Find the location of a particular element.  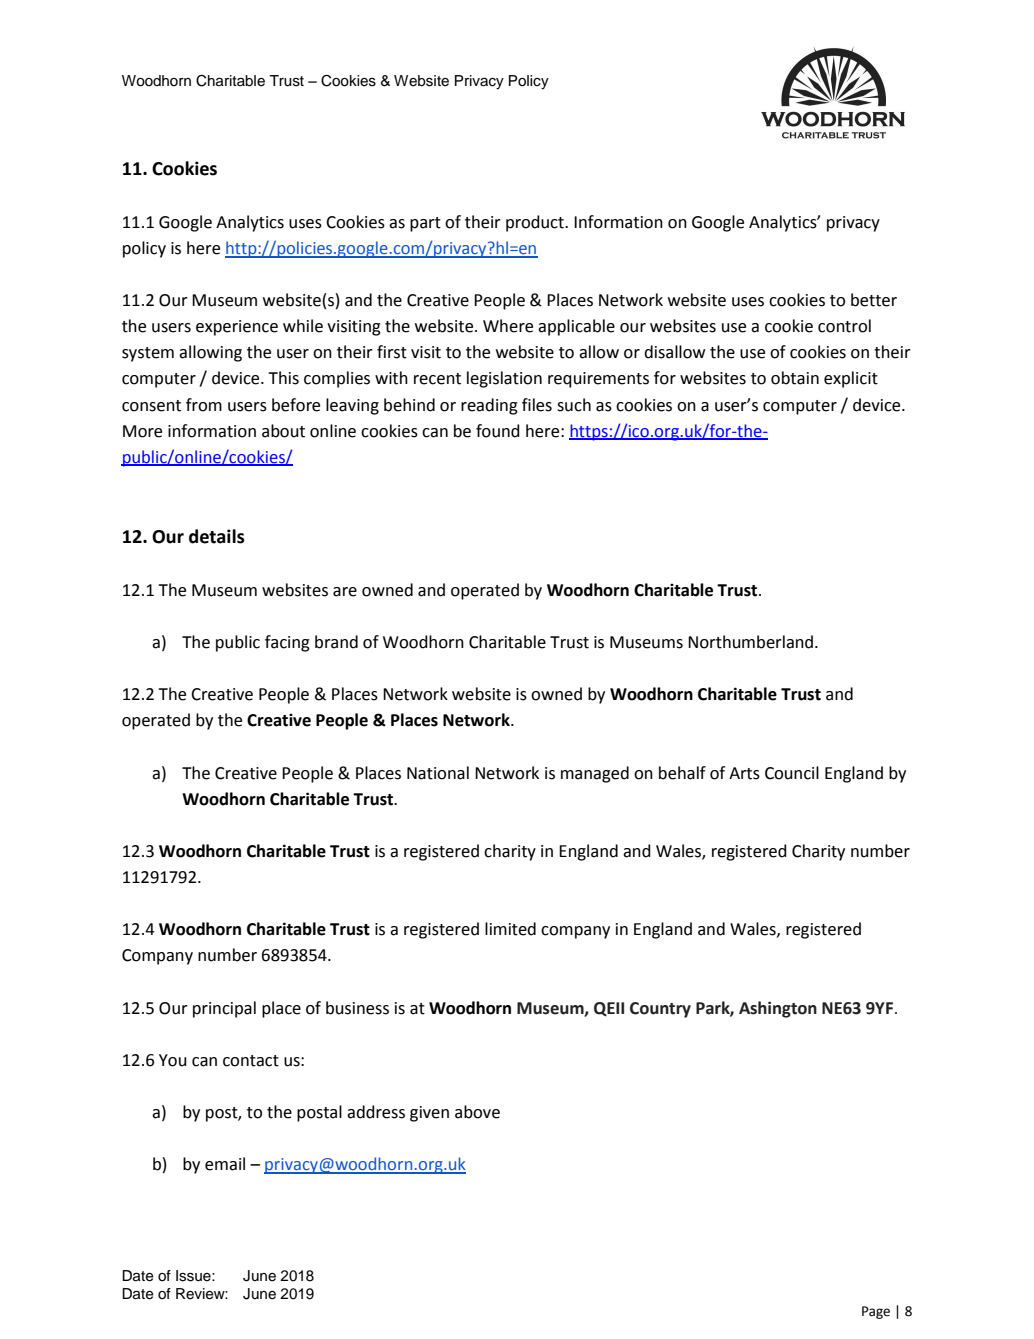

Council is located at coordinates (792, 773).
